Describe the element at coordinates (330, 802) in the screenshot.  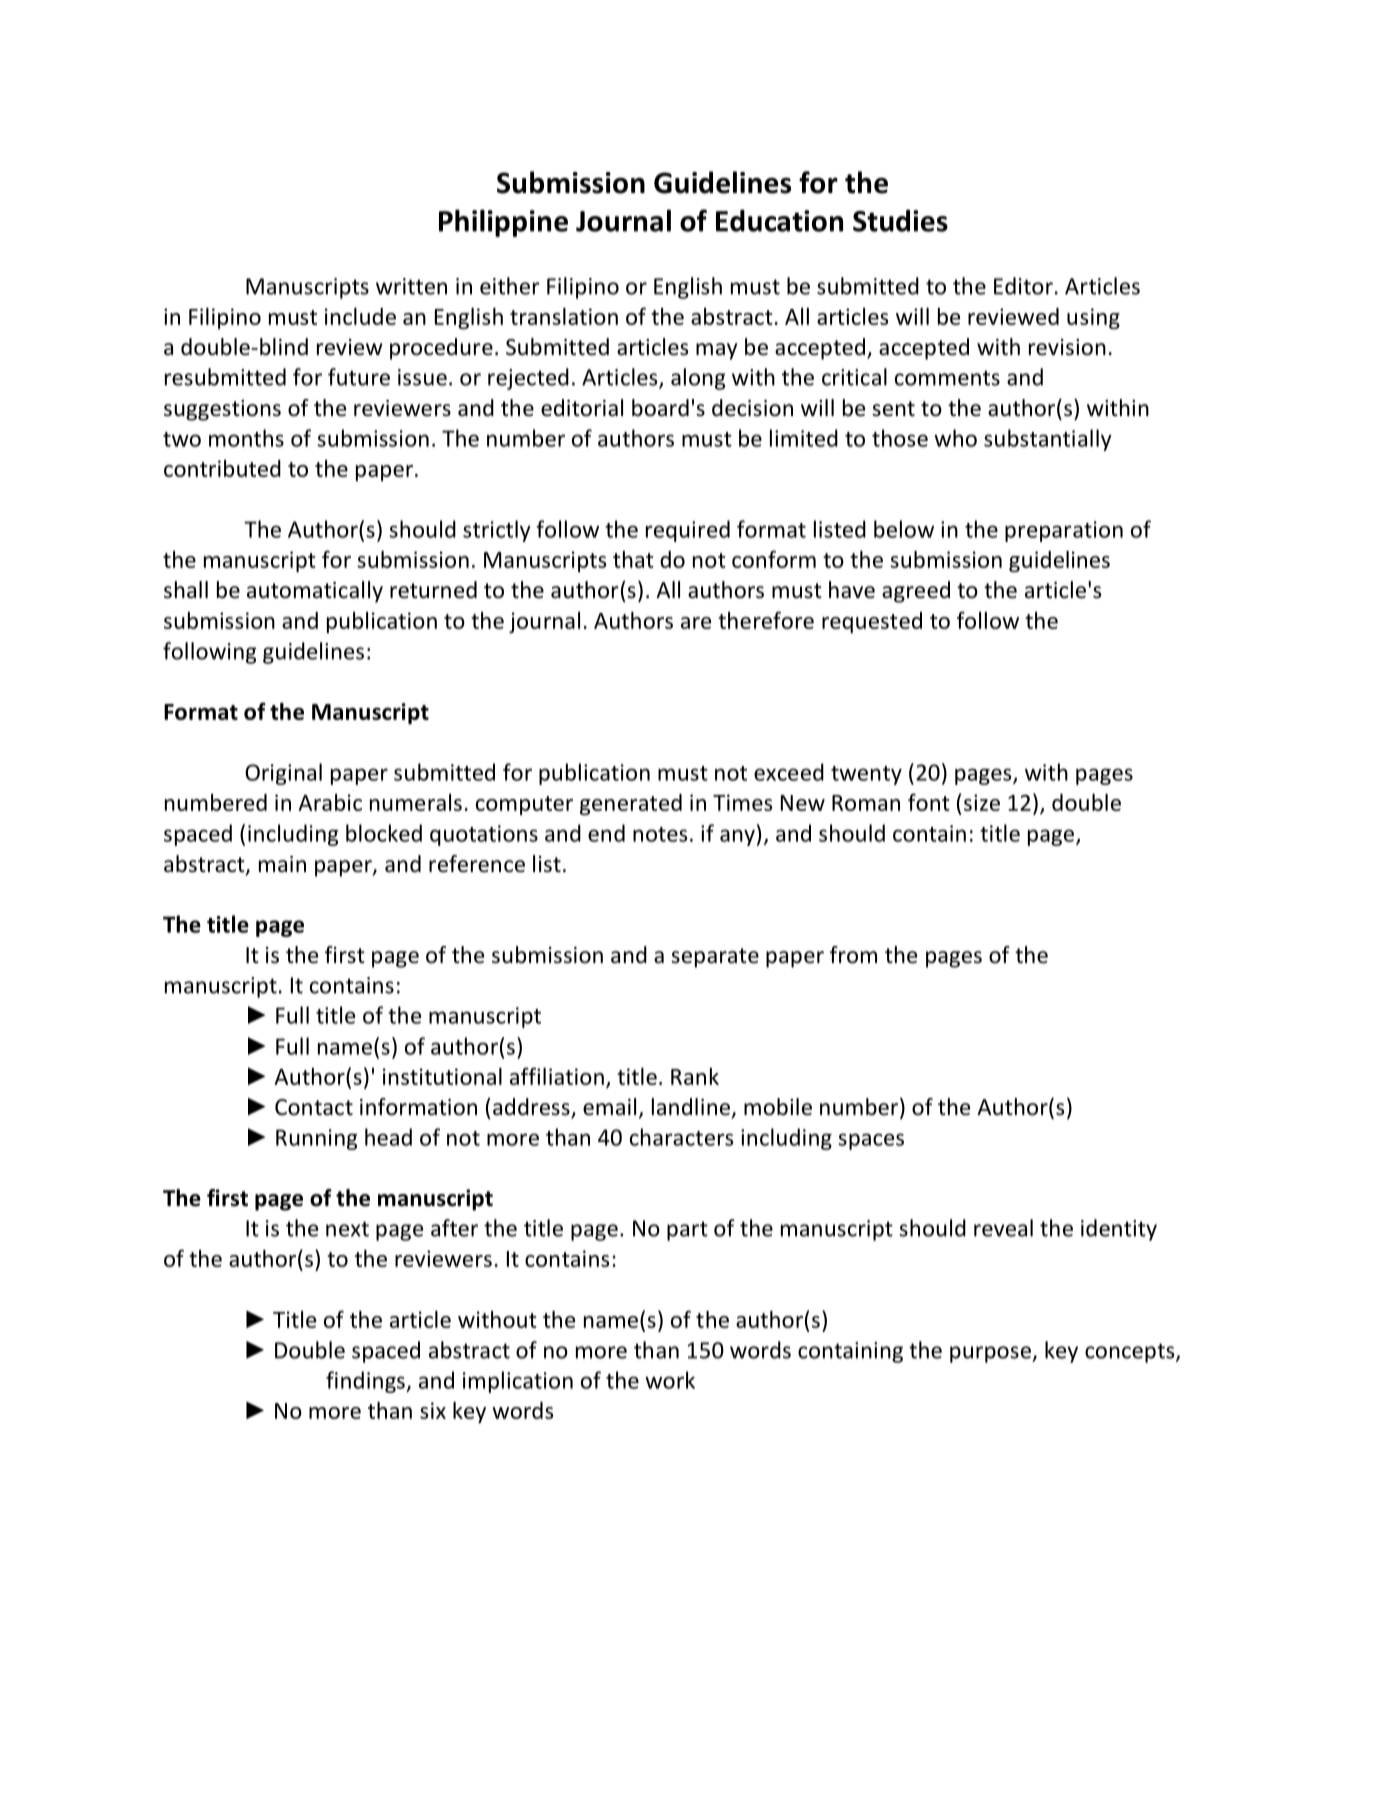
I see `Arabic` at that location.
